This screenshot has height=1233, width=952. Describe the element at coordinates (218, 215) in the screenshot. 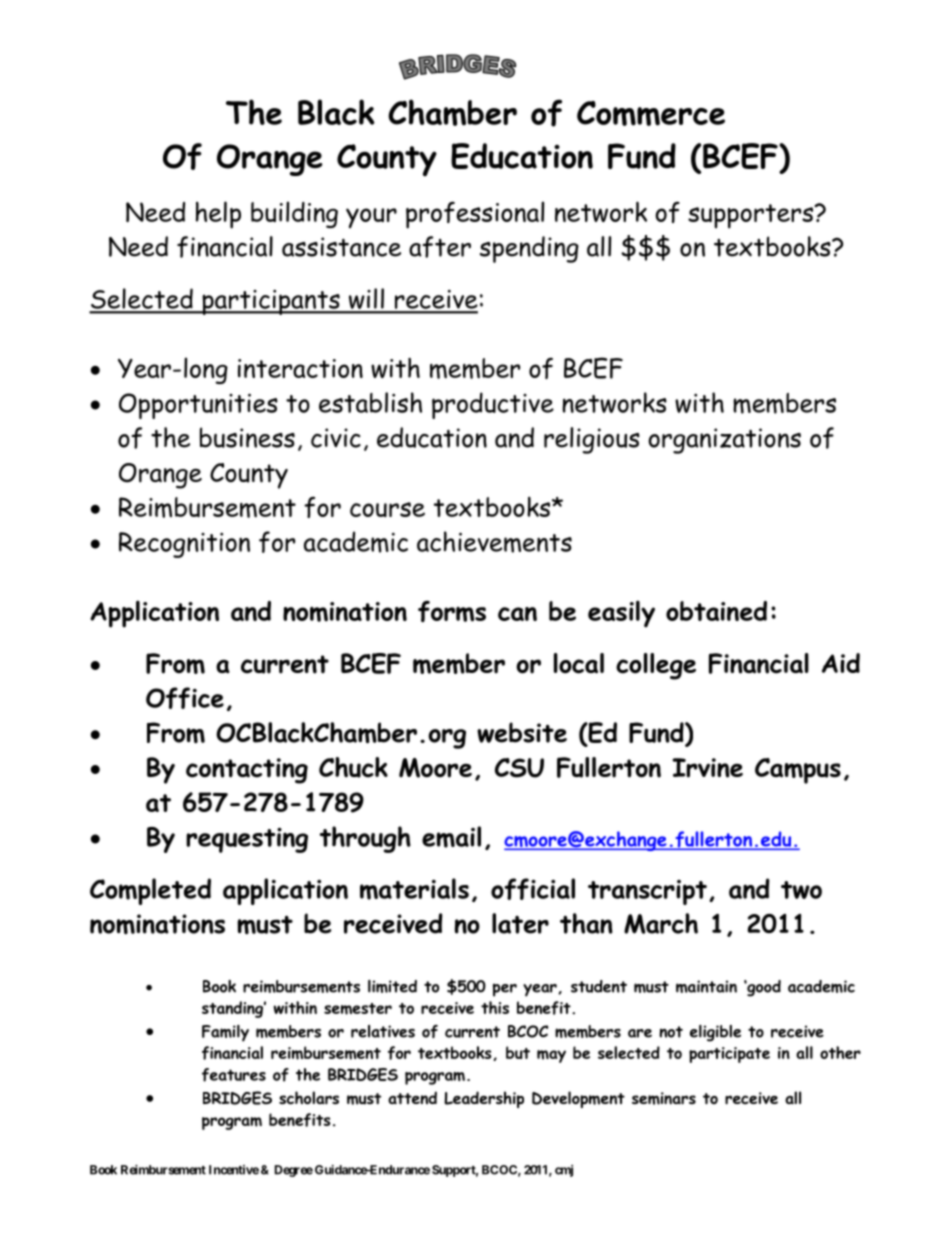

I see `help` at that location.
